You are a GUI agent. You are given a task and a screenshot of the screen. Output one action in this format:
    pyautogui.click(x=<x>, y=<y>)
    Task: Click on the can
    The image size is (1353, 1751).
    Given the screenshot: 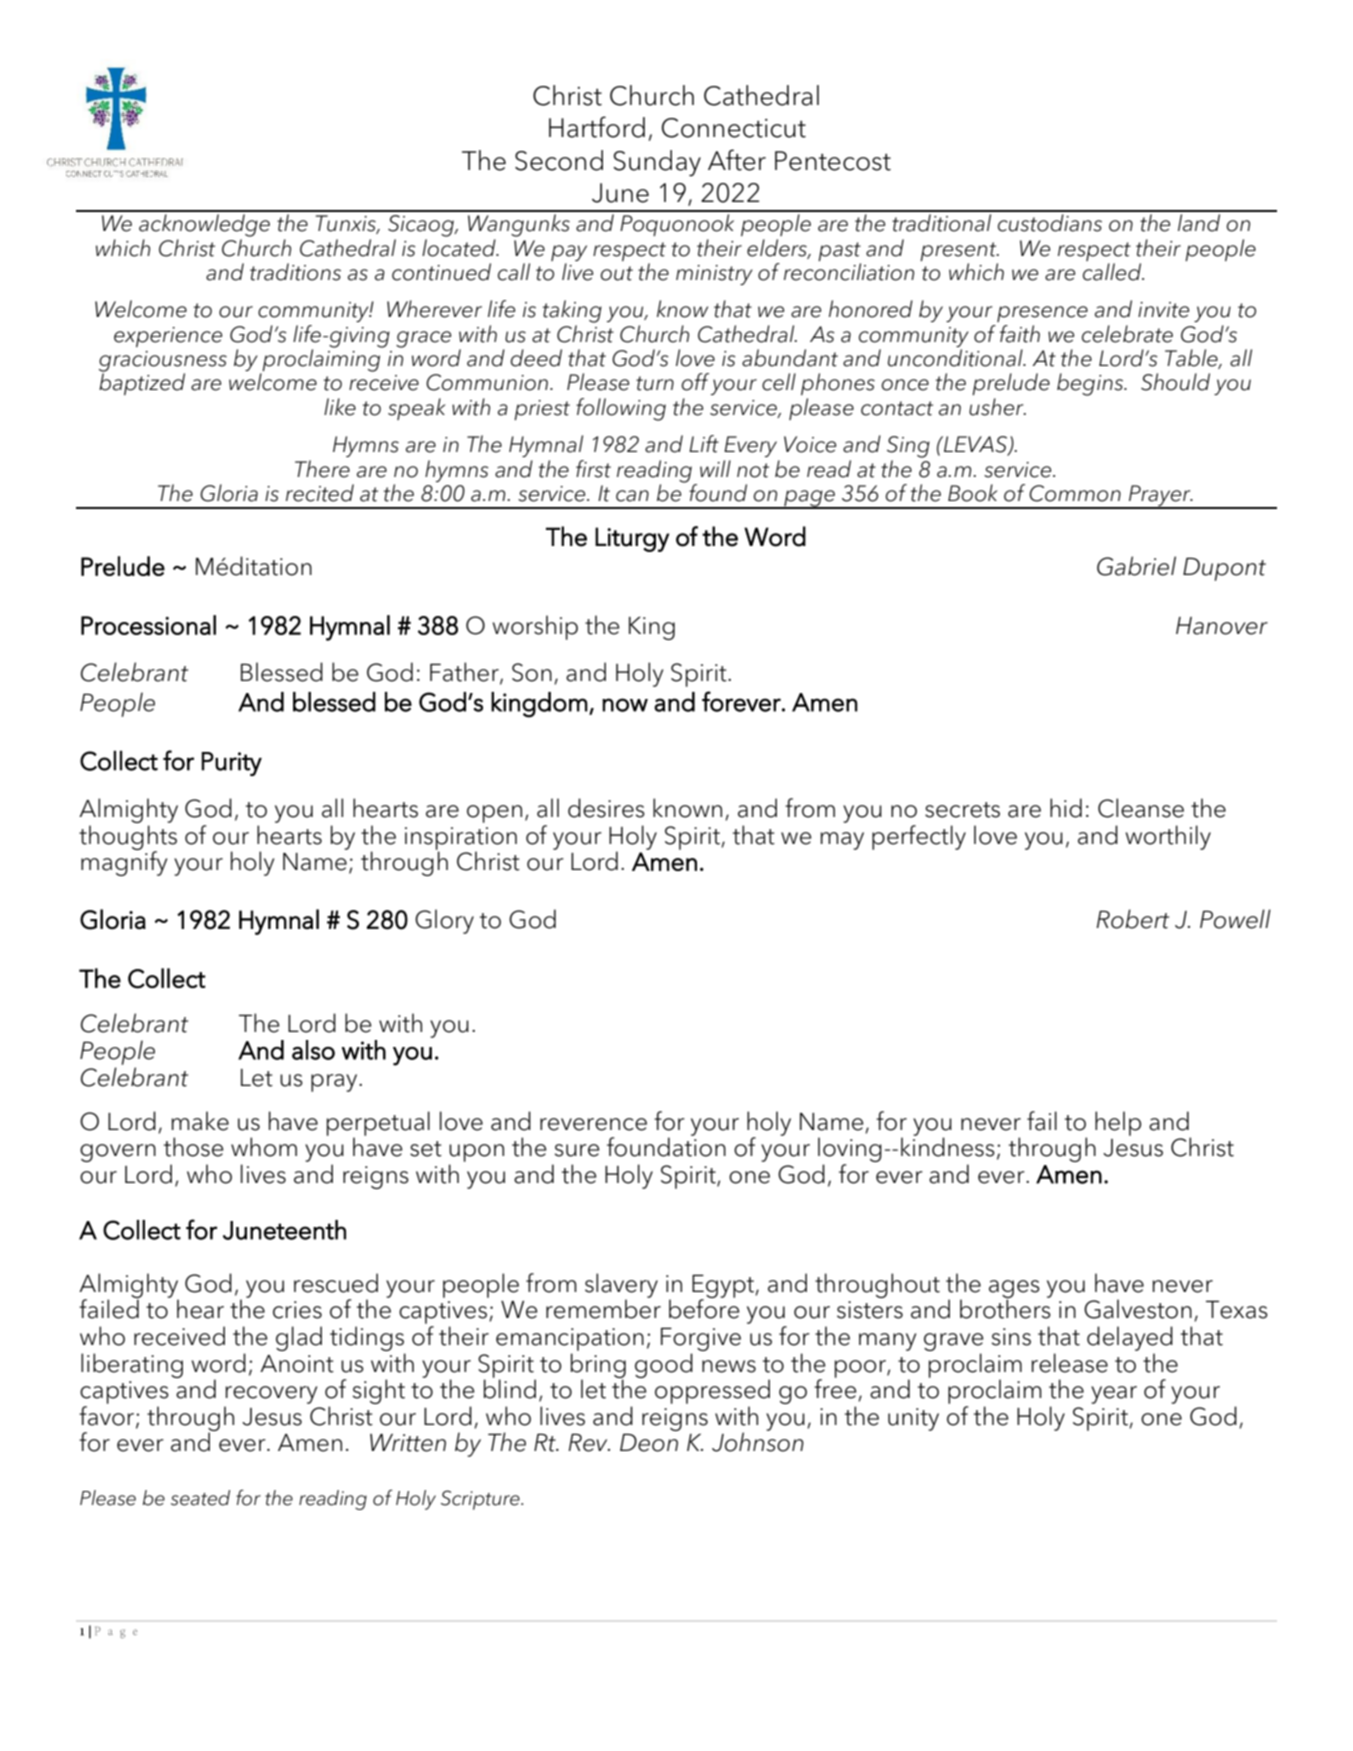 What is the action you would take?
    pyautogui.click(x=632, y=496)
